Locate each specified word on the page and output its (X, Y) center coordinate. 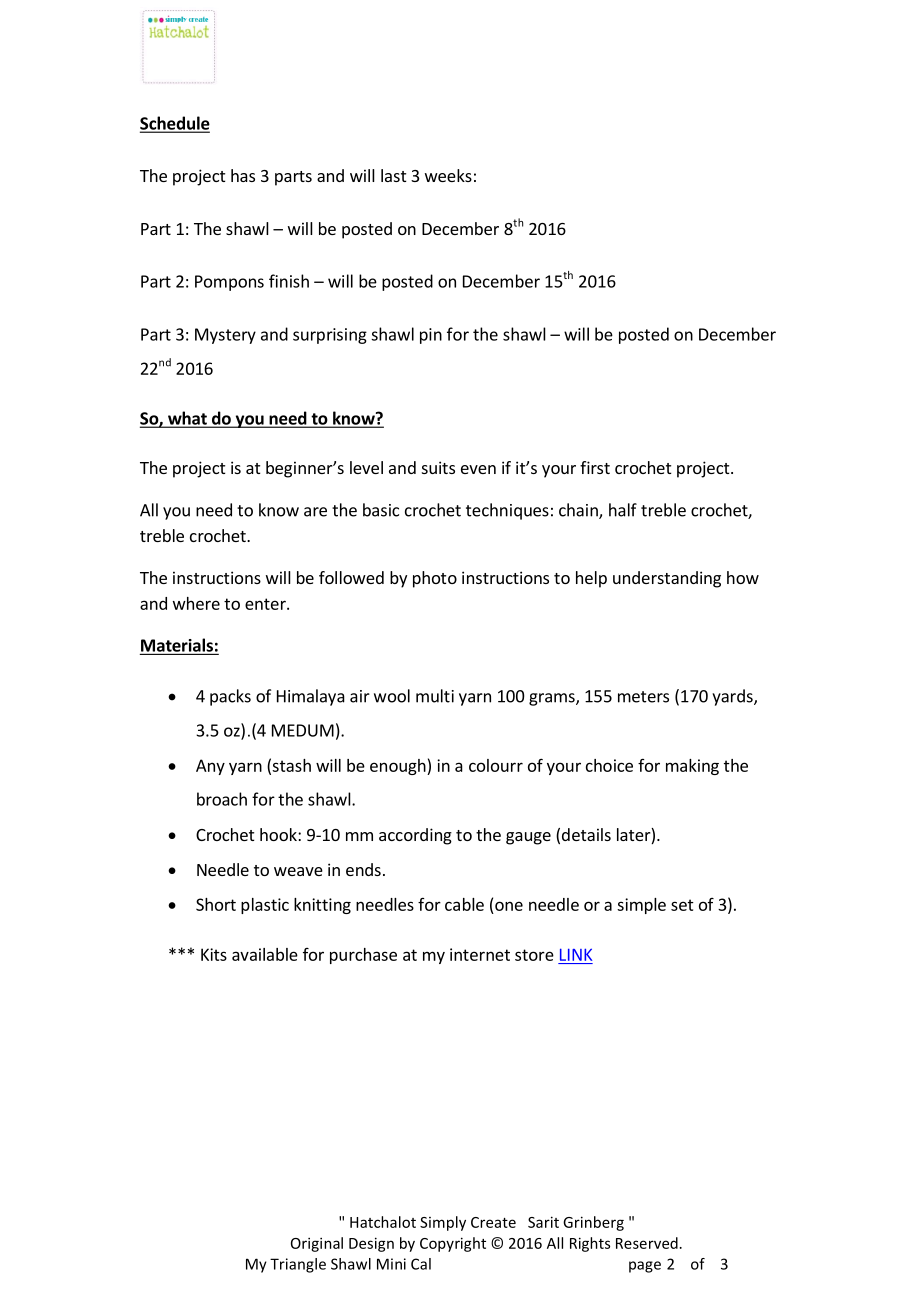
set (682, 905)
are (315, 512)
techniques (507, 511)
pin (431, 336)
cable (464, 904)
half (623, 510)
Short (216, 904)
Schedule (175, 124)
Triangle (298, 1265)
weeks (448, 175)
